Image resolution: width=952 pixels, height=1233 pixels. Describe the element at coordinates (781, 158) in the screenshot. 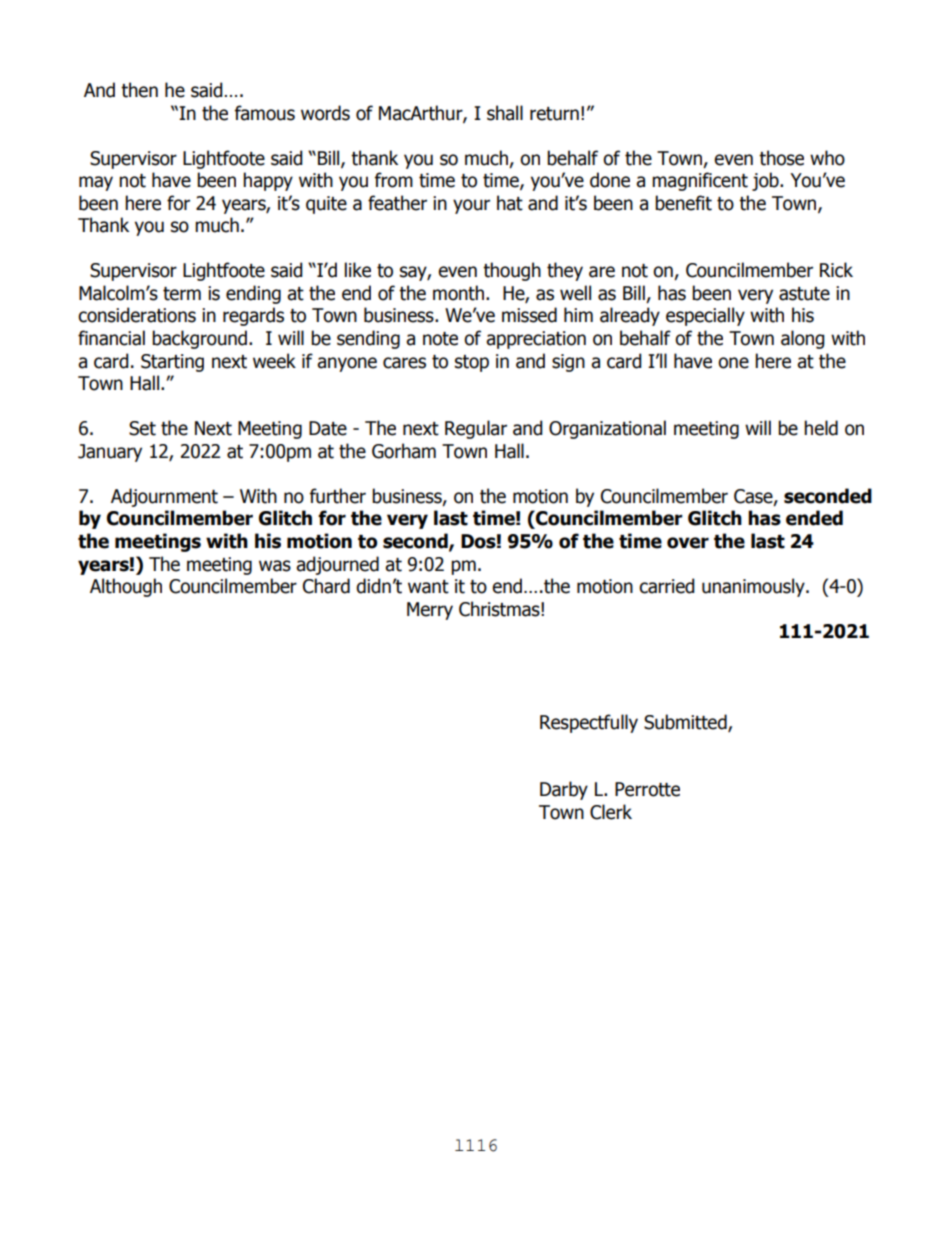

I see `those` at that location.
